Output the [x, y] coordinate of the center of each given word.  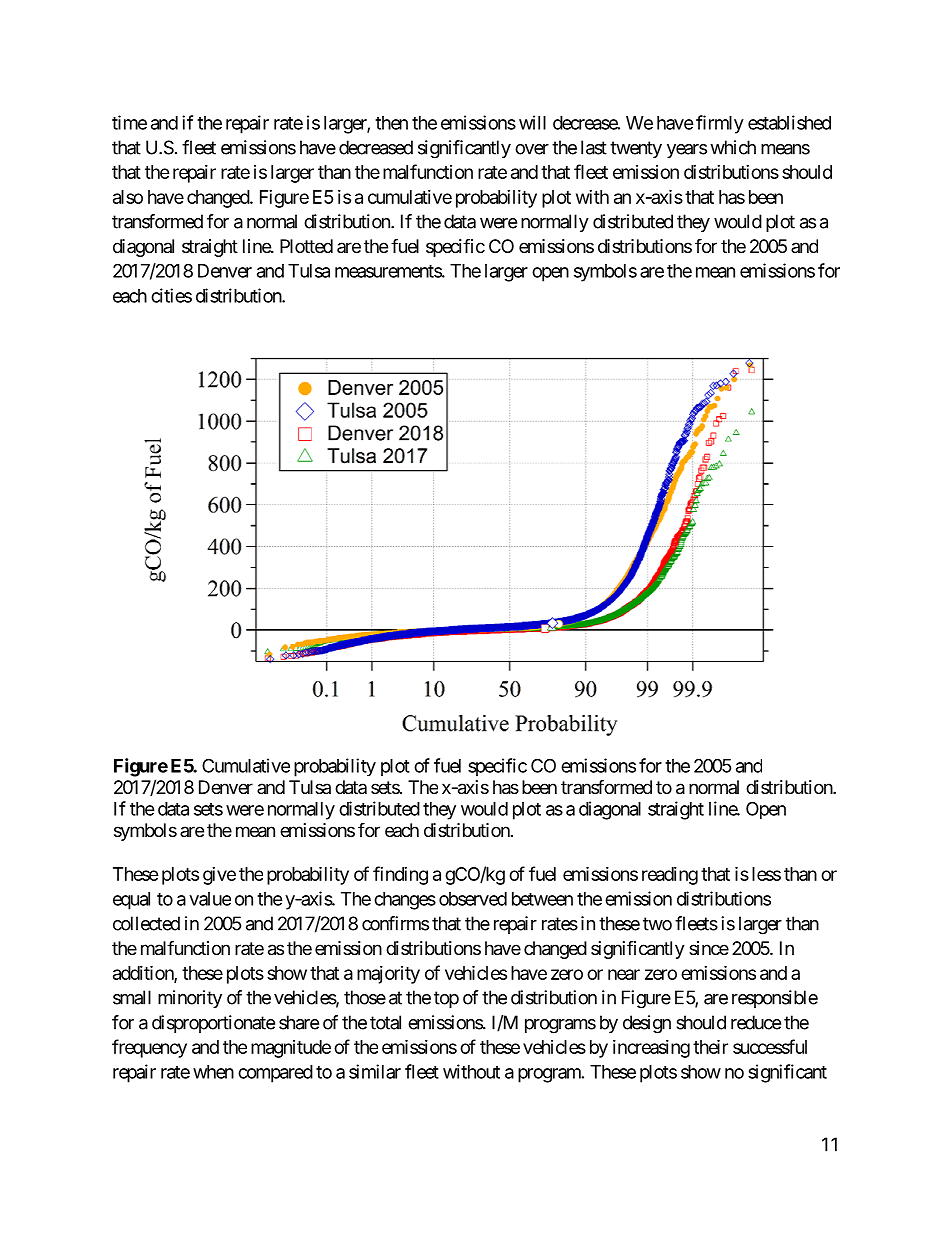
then [391, 123]
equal [131, 901]
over [532, 149]
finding [400, 875]
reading [670, 876]
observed [473, 899]
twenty [636, 149]
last [594, 147]
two [657, 924]
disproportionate [213, 1024]
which [733, 147]
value [210, 899]
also [128, 197]
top [446, 999]
